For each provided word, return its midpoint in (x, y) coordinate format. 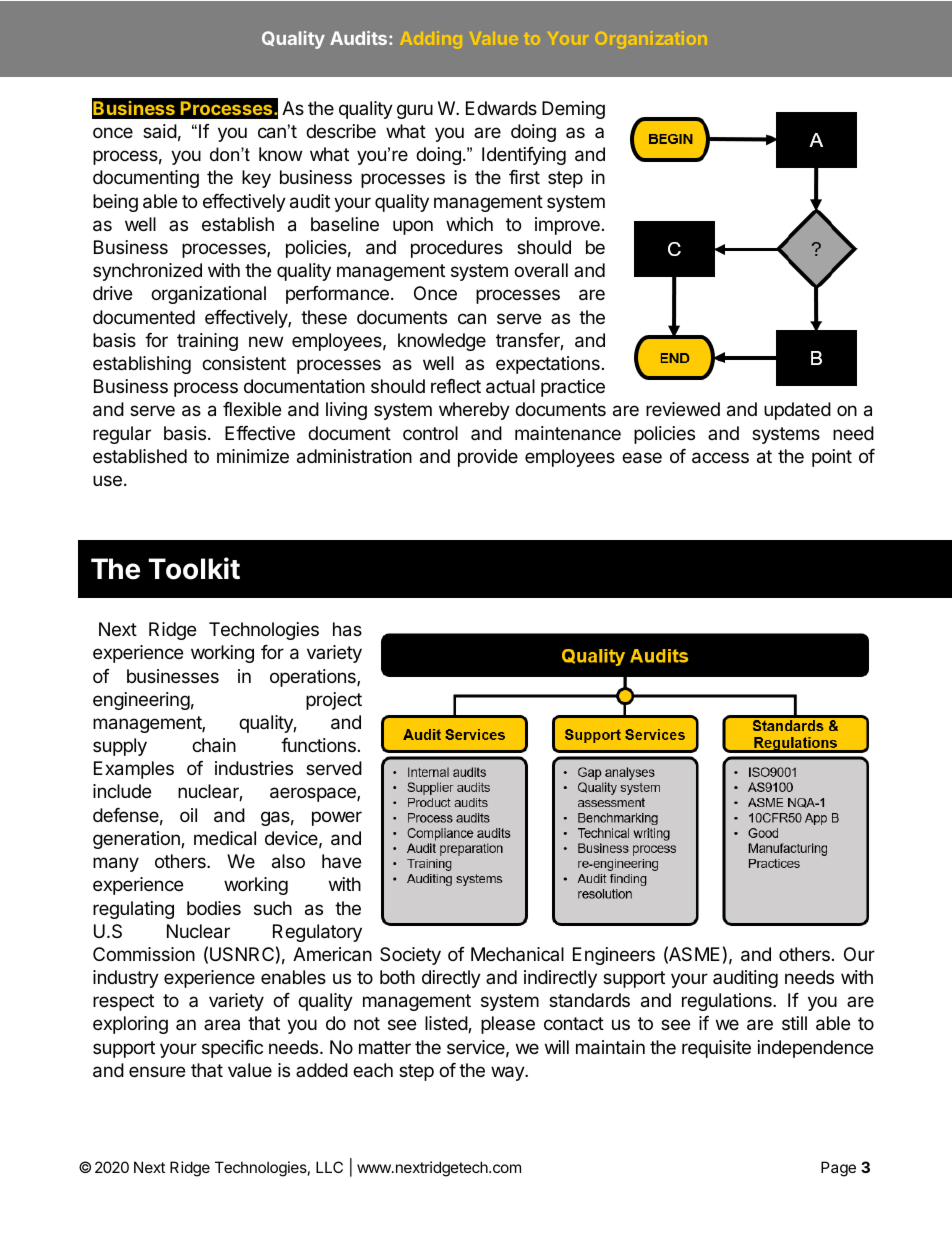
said (160, 131)
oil (188, 815)
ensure (157, 1071)
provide (488, 458)
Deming (573, 110)
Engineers (614, 956)
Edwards (501, 108)
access (720, 458)
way (508, 1073)
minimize (253, 456)
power (337, 818)
